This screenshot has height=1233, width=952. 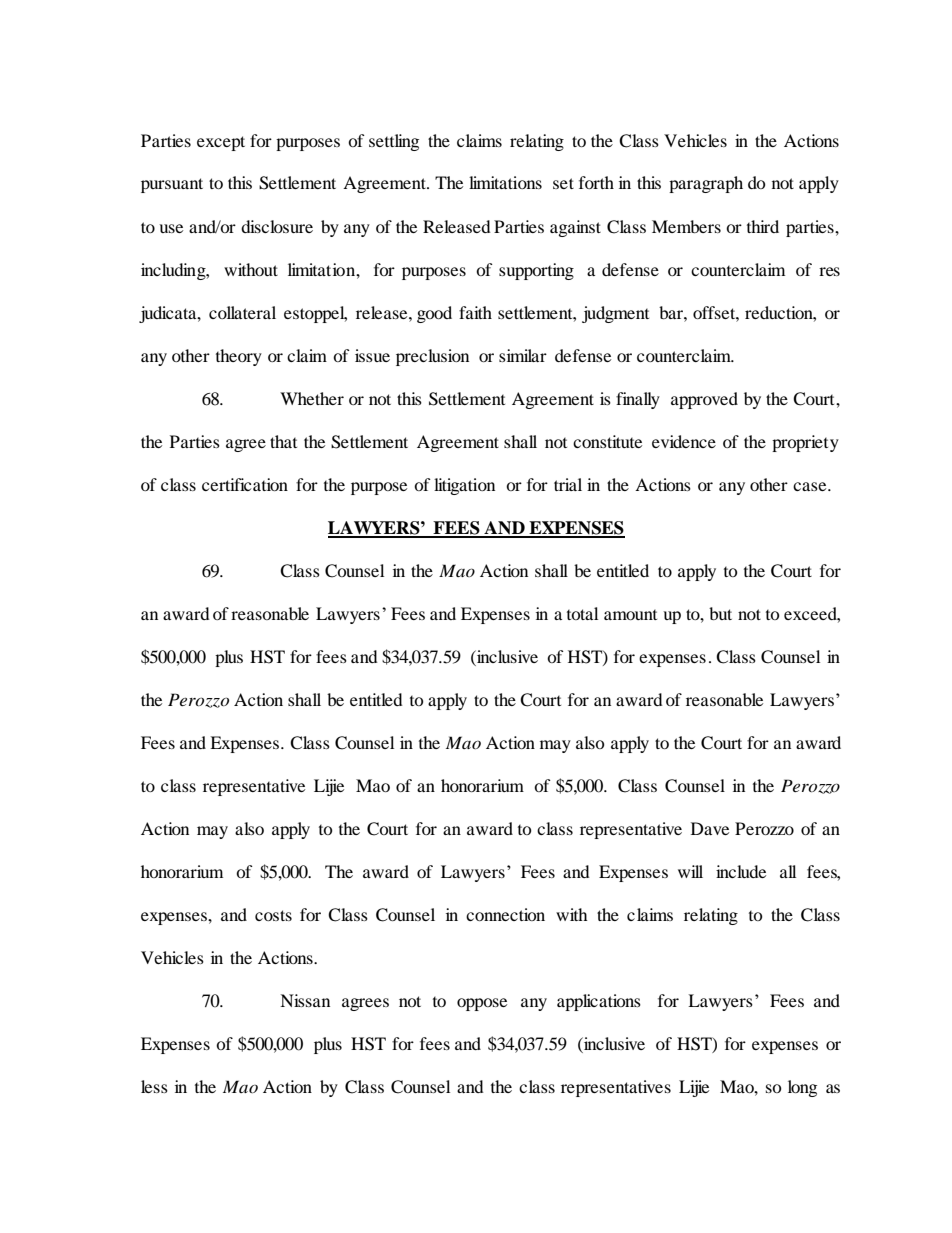 I want to click on but, so click(x=720, y=613).
